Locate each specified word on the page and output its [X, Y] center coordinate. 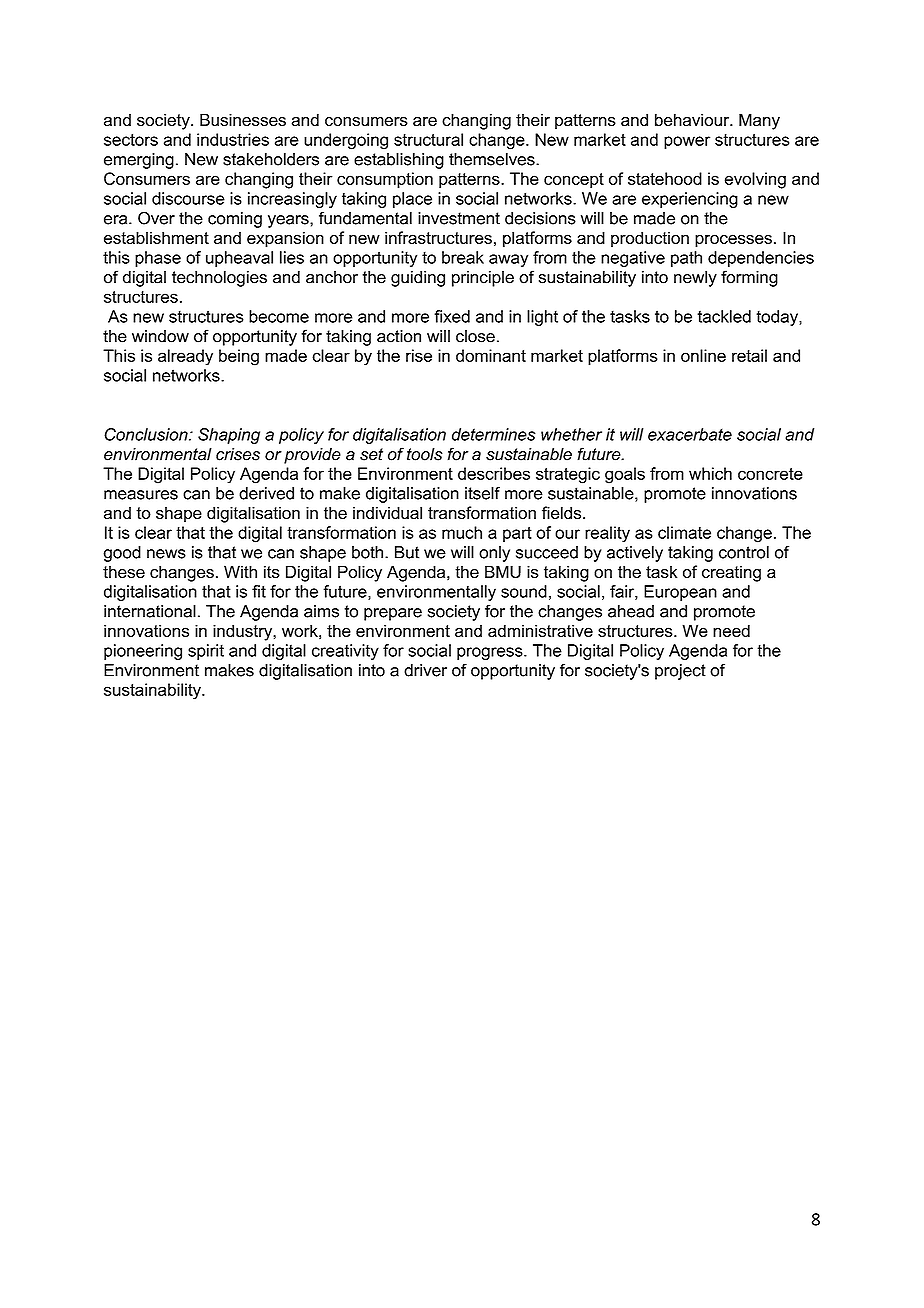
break [463, 257]
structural [428, 139]
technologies [219, 278]
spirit [206, 652]
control [744, 552]
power [687, 142]
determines [494, 434]
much [462, 532]
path [686, 259]
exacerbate [690, 434]
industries [233, 139]
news [166, 554]
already [185, 357]
